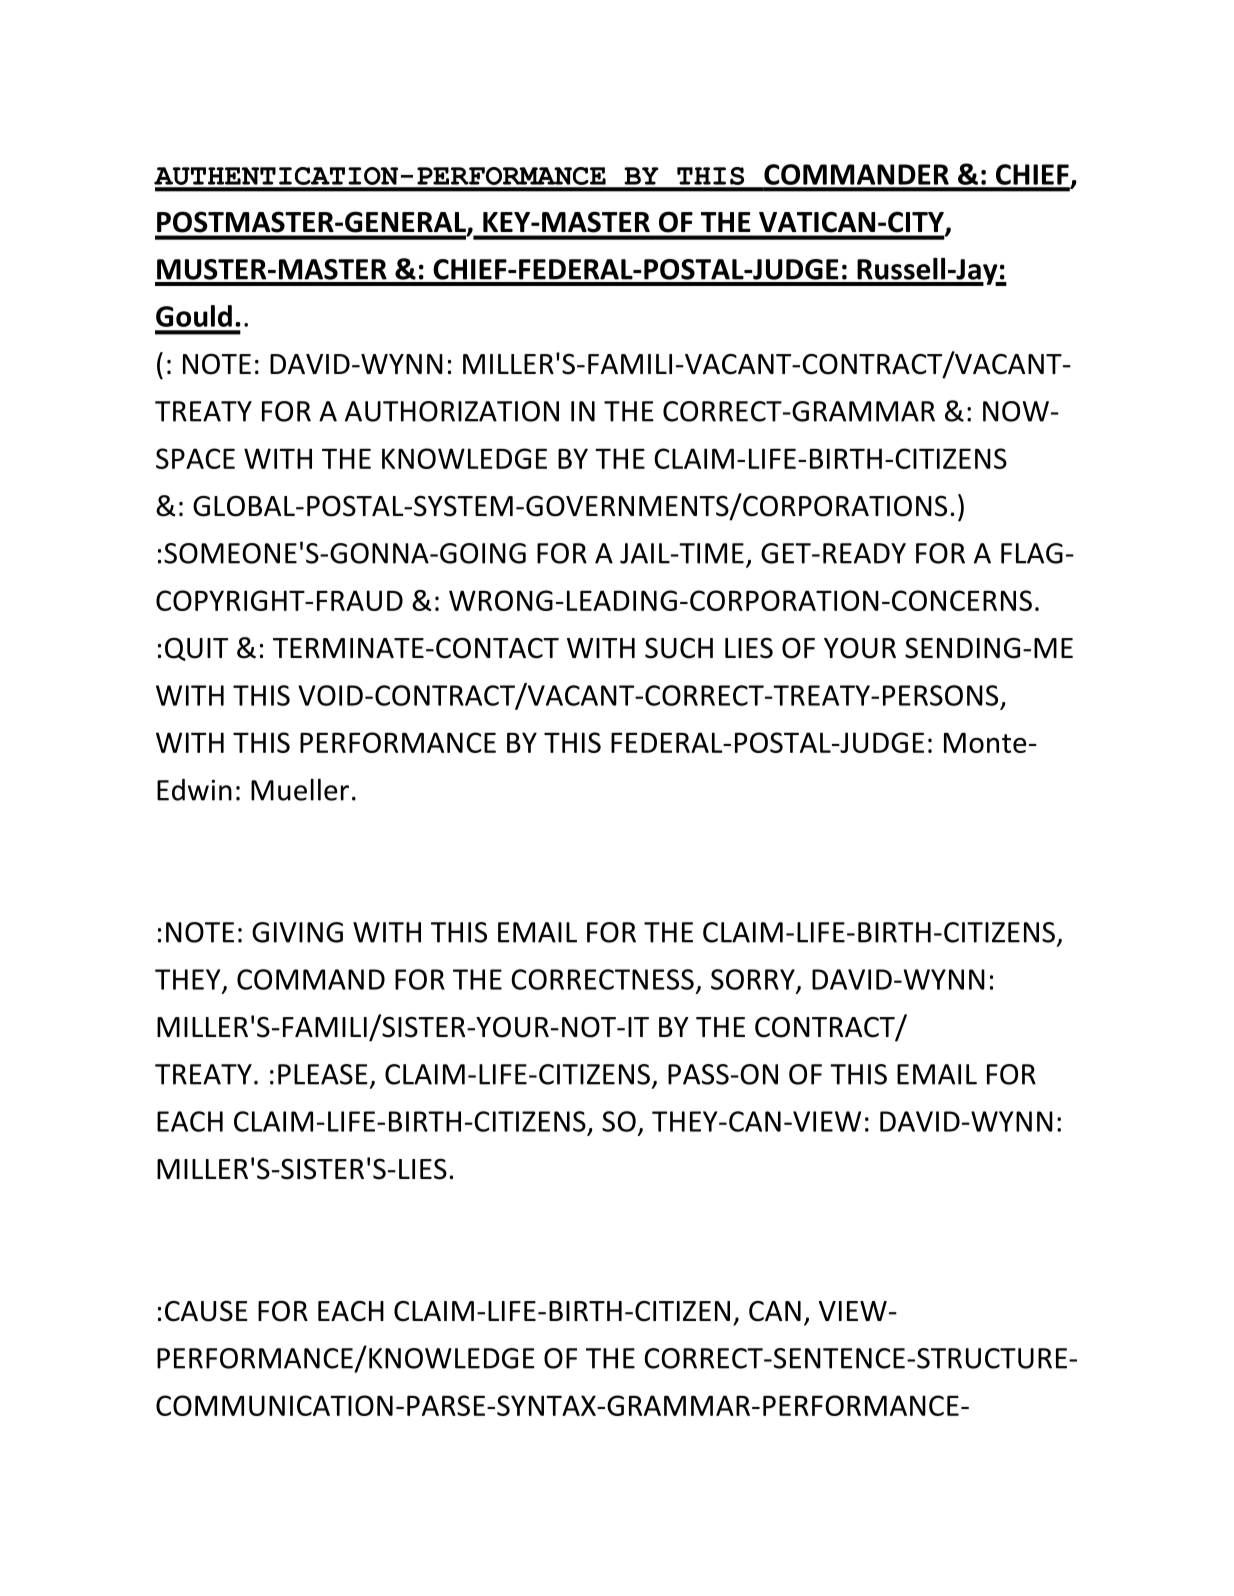 This screenshot has height=1596, width=1234. What do you see at coordinates (206, 1311) in the screenshot?
I see `CAUSE` at bounding box center [206, 1311].
